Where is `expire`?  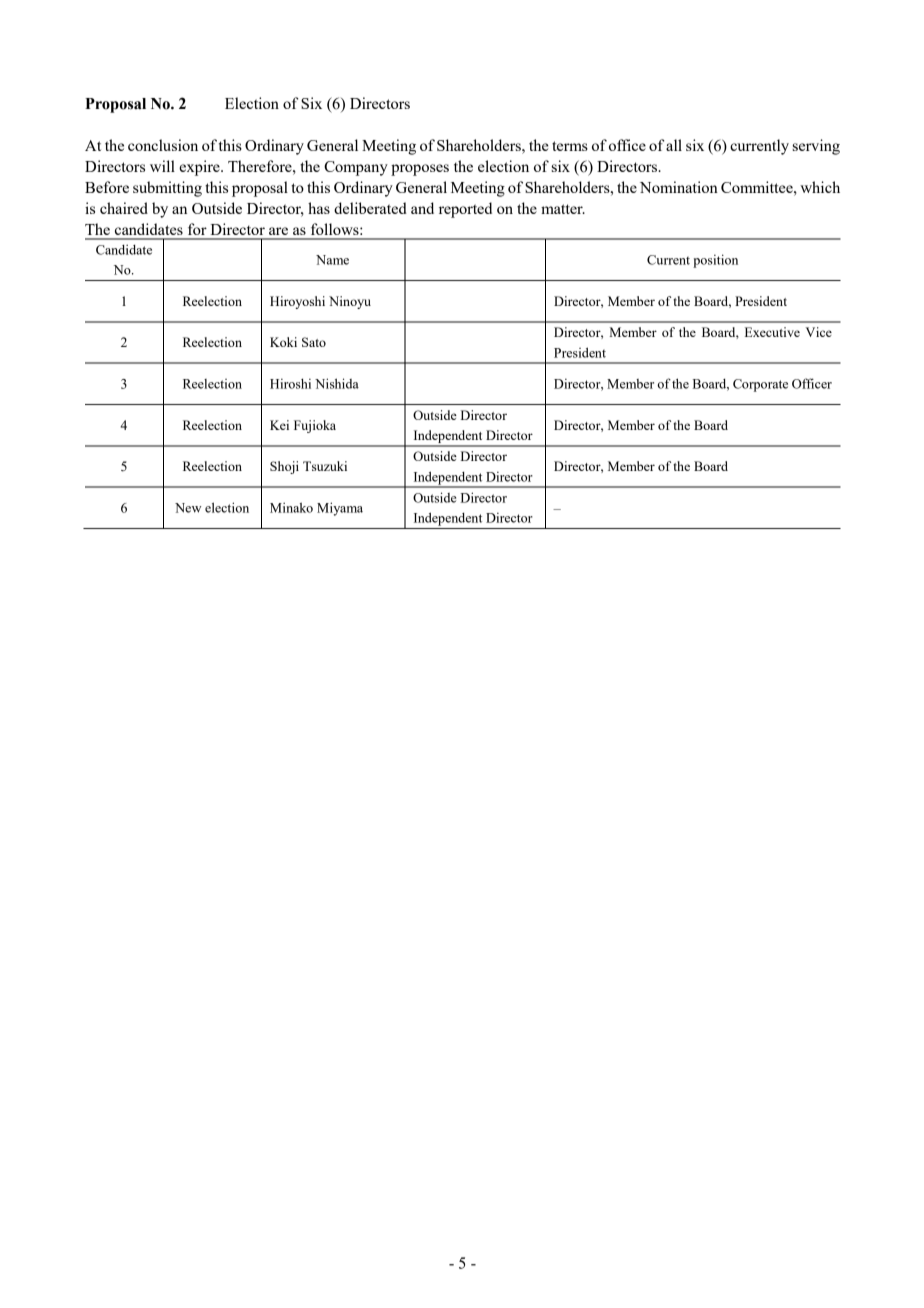
expire is located at coordinates (200, 168).
